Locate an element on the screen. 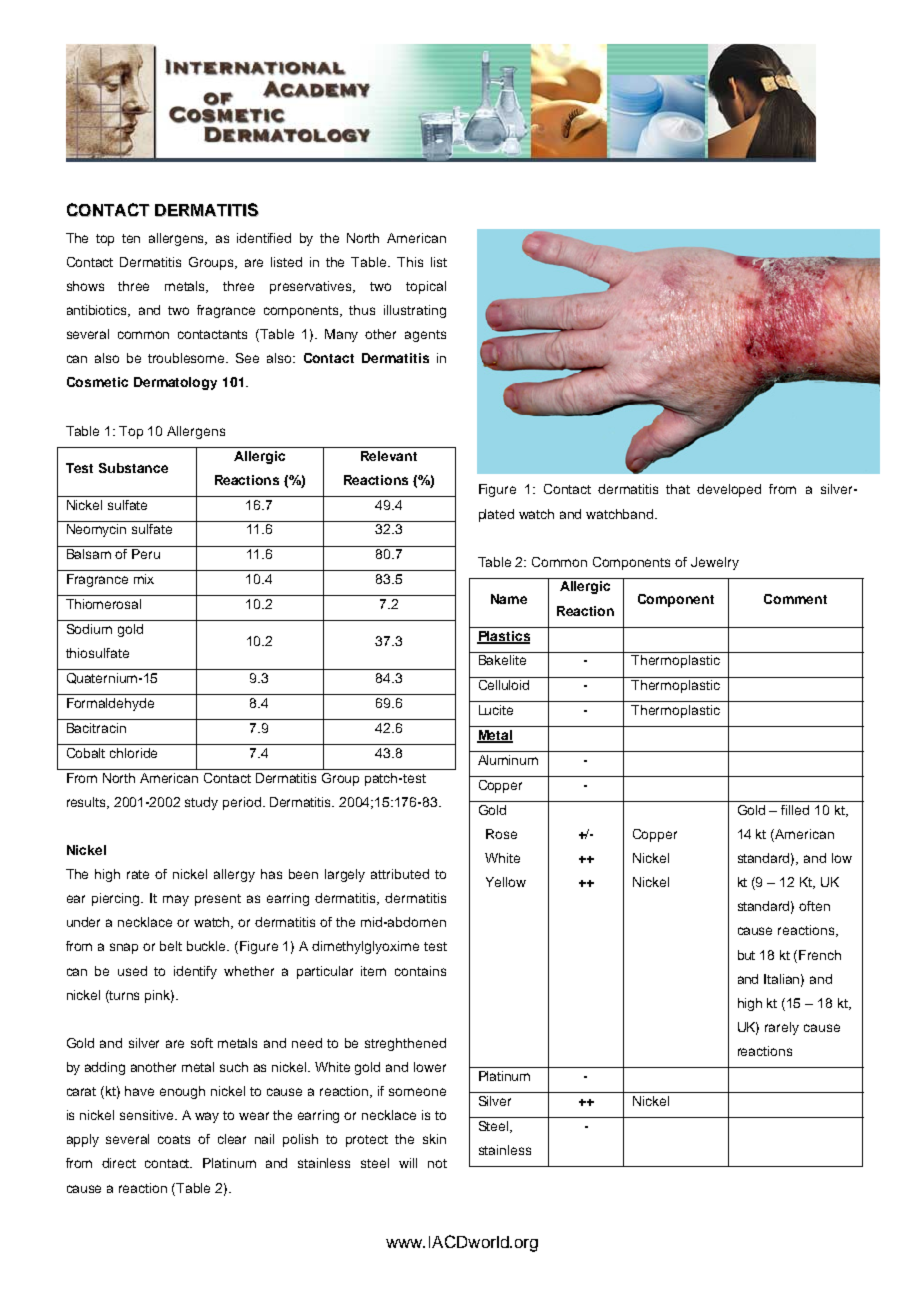  Celluloid is located at coordinates (504, 685).
